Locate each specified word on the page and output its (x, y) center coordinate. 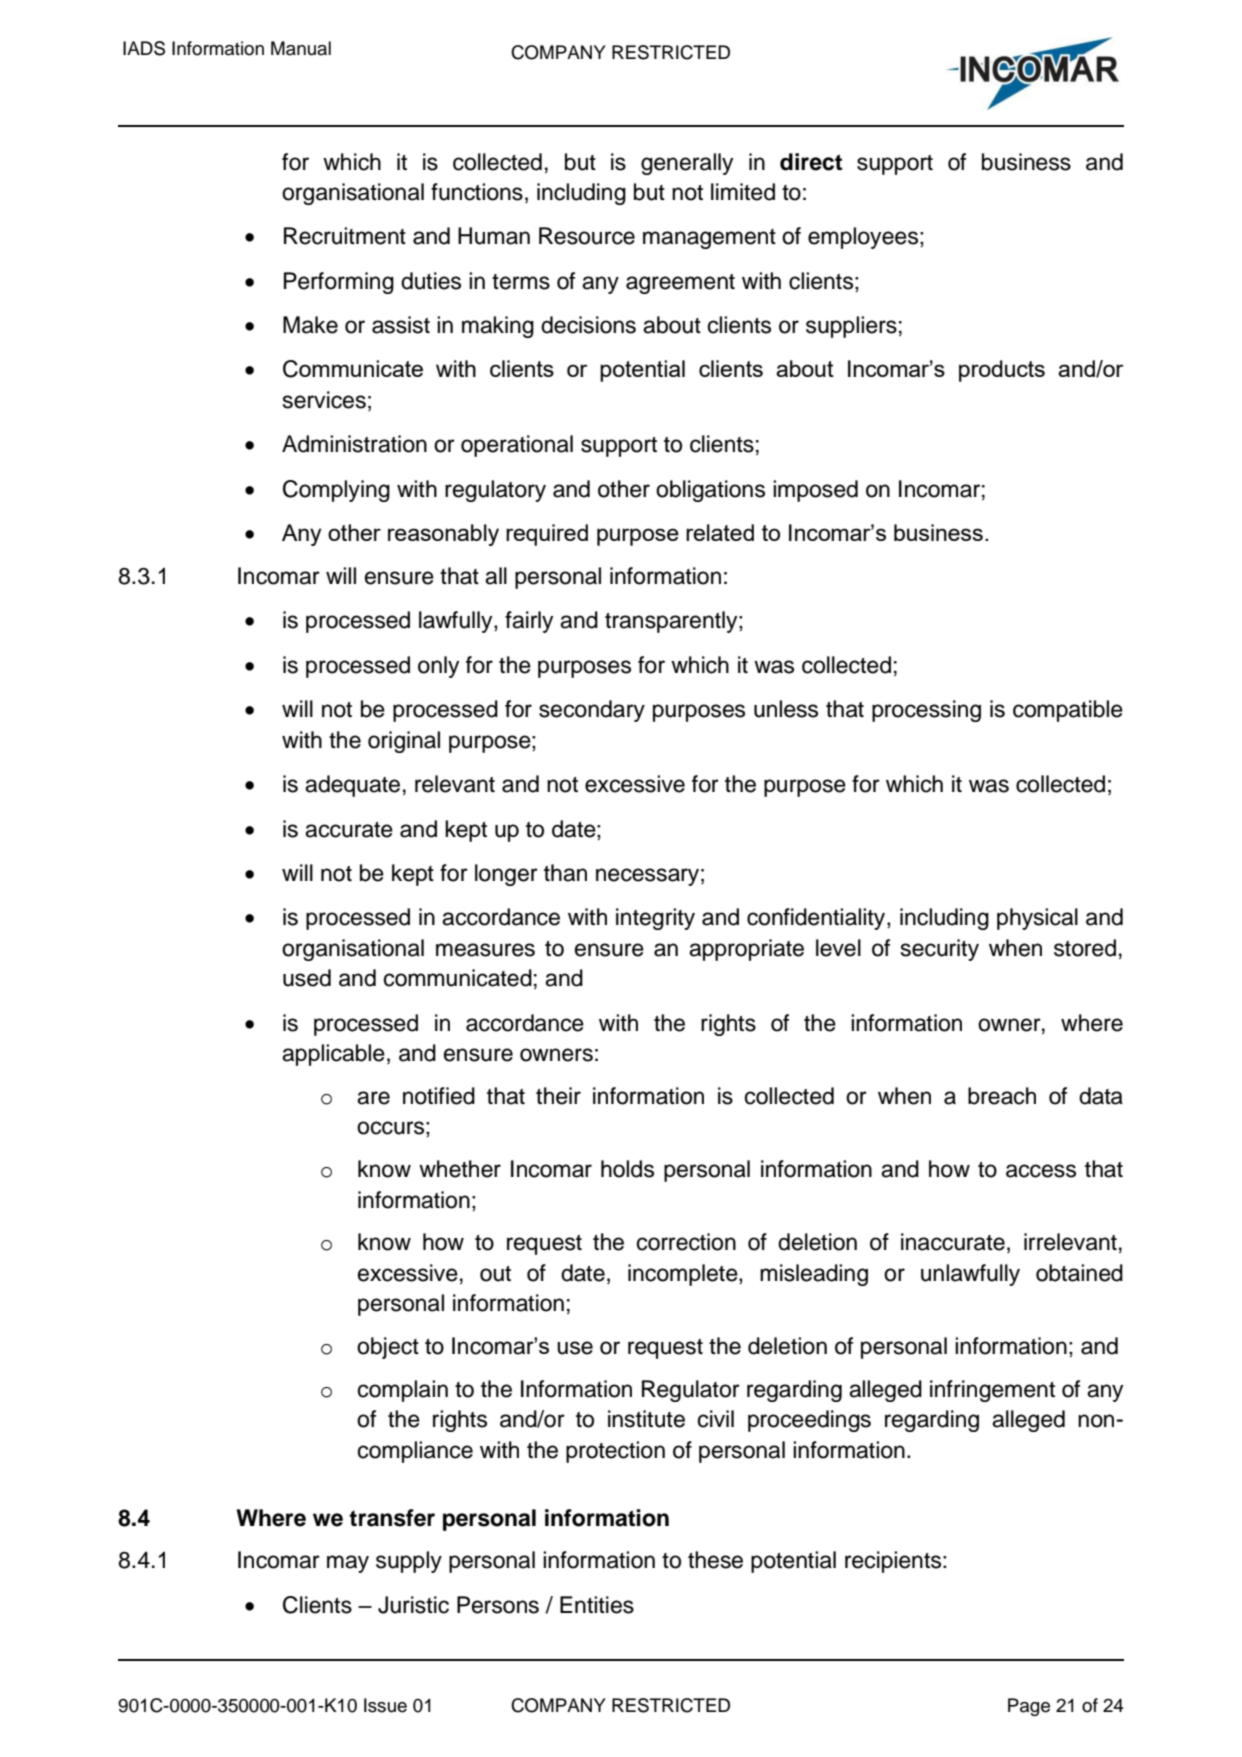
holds (627, 1169)
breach (1002, 1096)
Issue (385, 1705)
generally (687, 164)
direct (811, 162)
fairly (529, 622)
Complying (336, 491)
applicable (333, 1055)
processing (926, 711)
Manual (301, 48)
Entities (597, 1605)
